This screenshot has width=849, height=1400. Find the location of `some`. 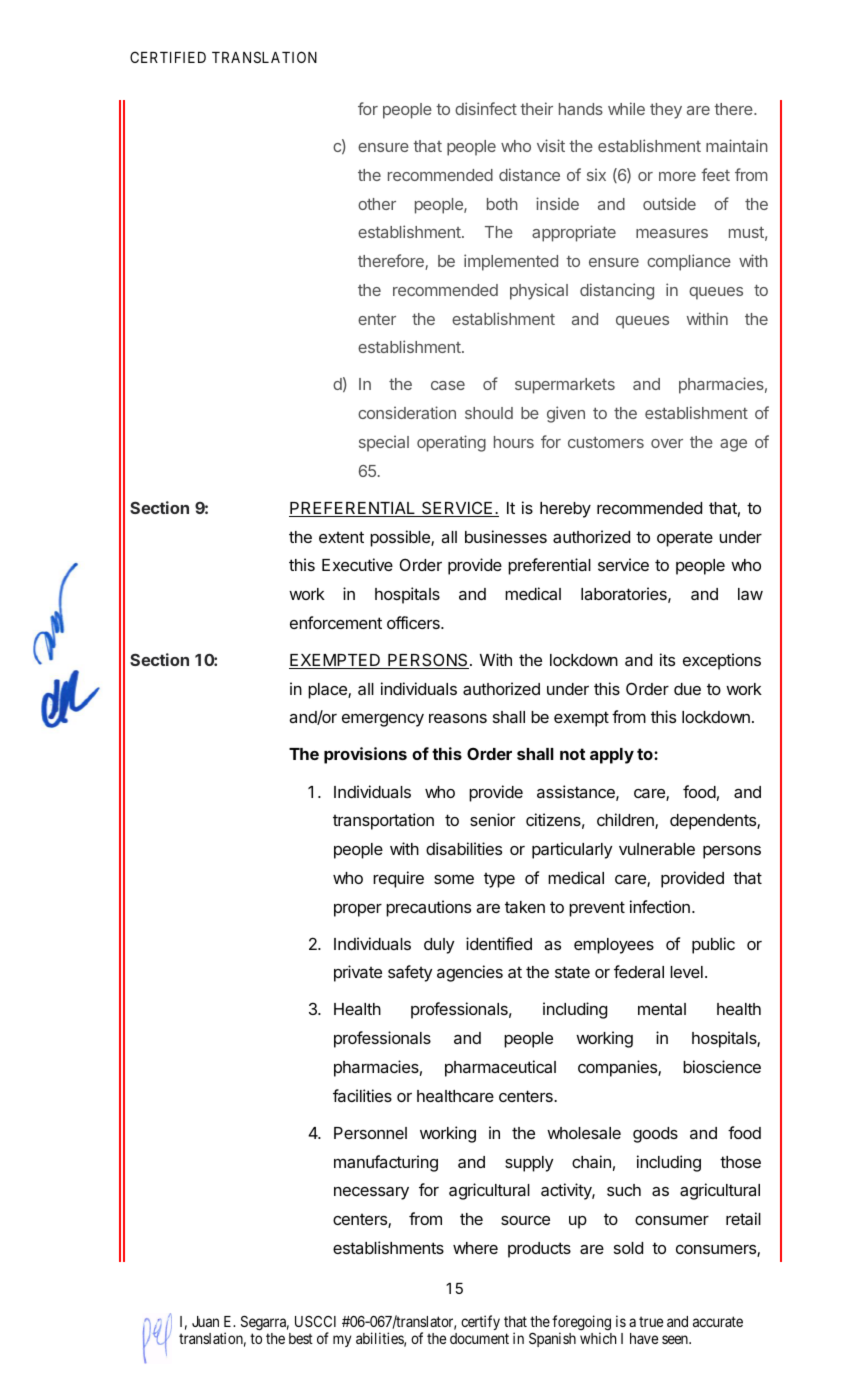

some is located at coordinates (454, 879).
